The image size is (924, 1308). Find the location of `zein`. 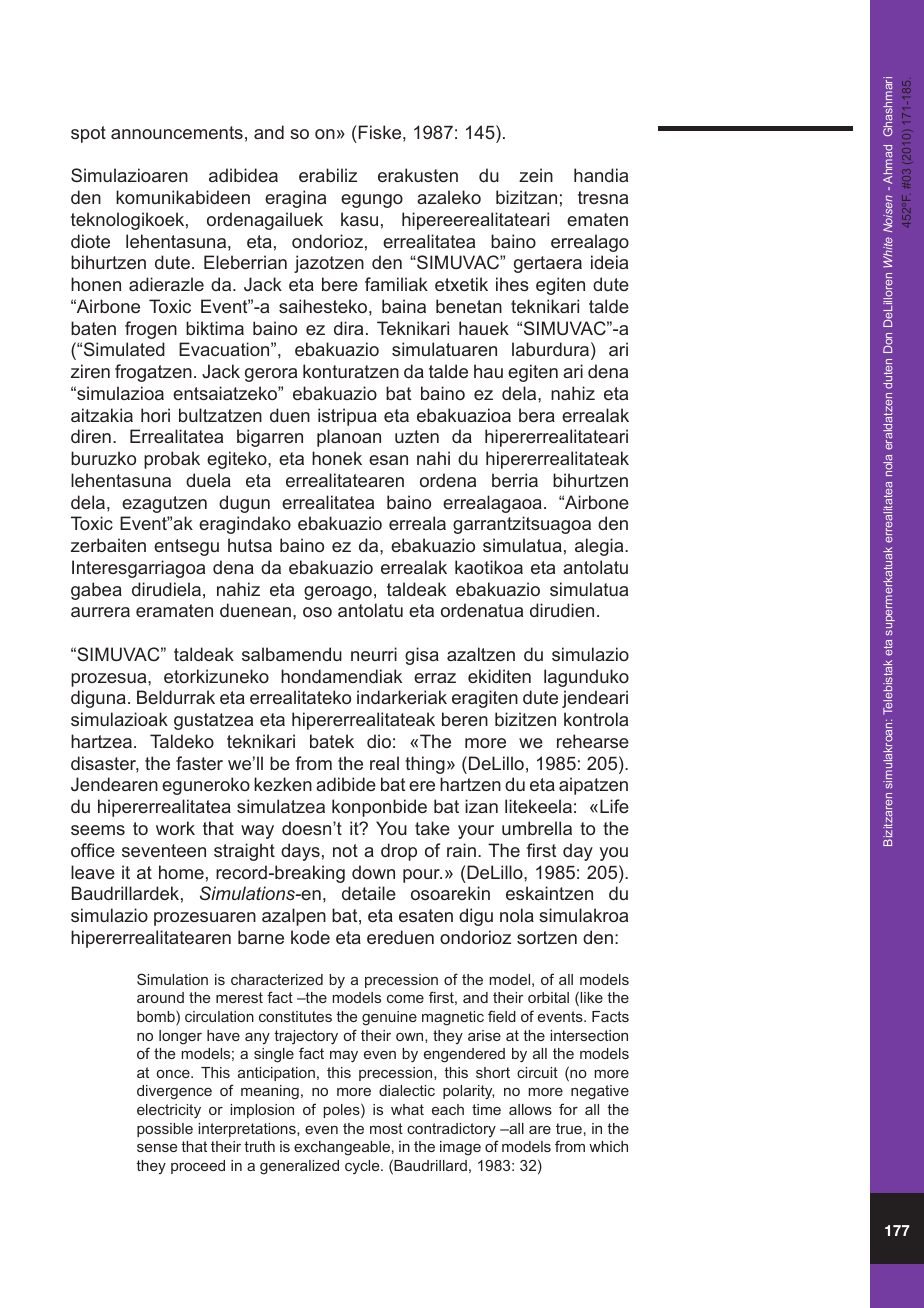

zein is located at coordinates (536, 175).
